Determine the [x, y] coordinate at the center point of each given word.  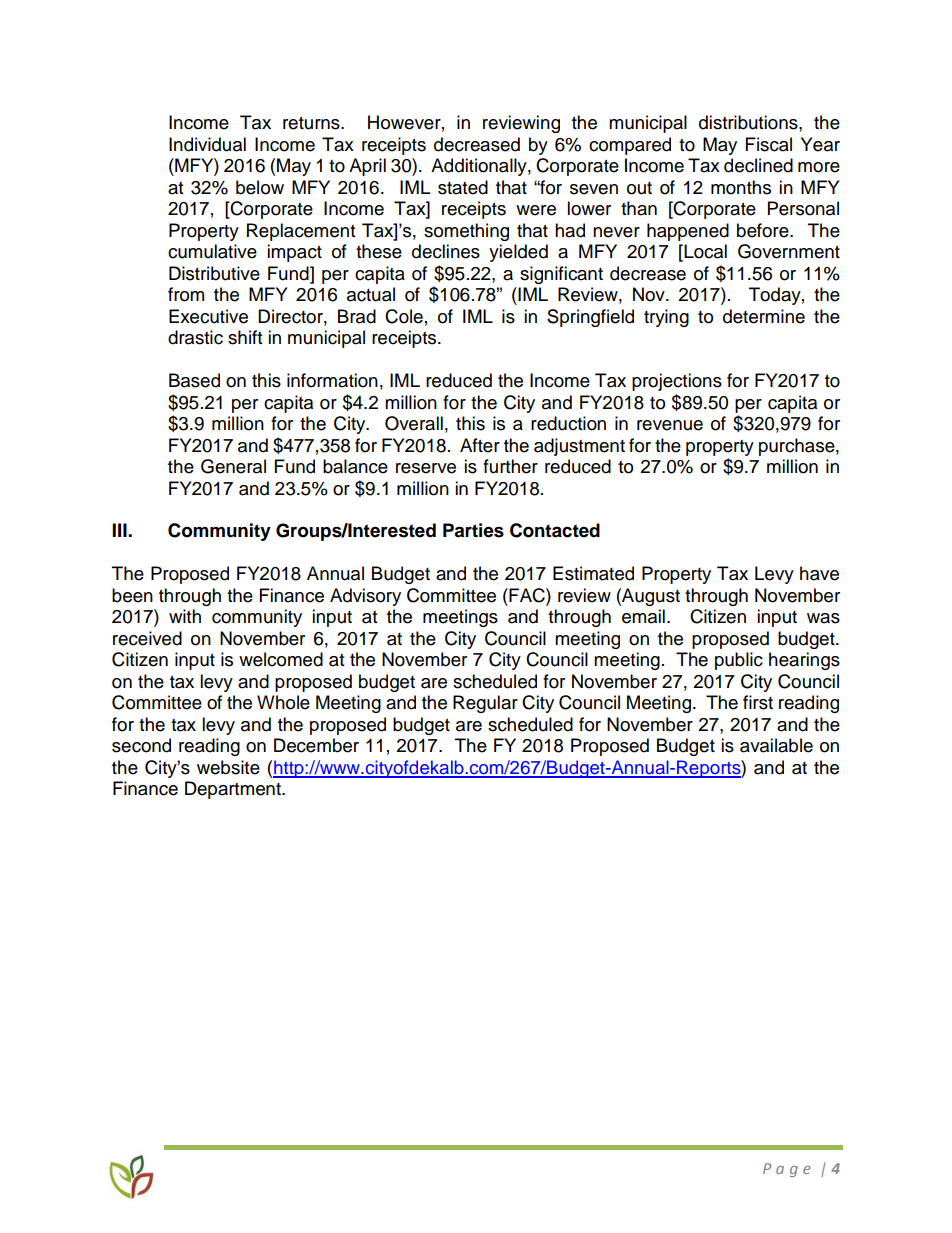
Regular [485, 704]
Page [787, 1170]
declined [758, 165]
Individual [207, 144]
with [185, 616]
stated [463, 187]
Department [234, 790]
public [739, 661]
